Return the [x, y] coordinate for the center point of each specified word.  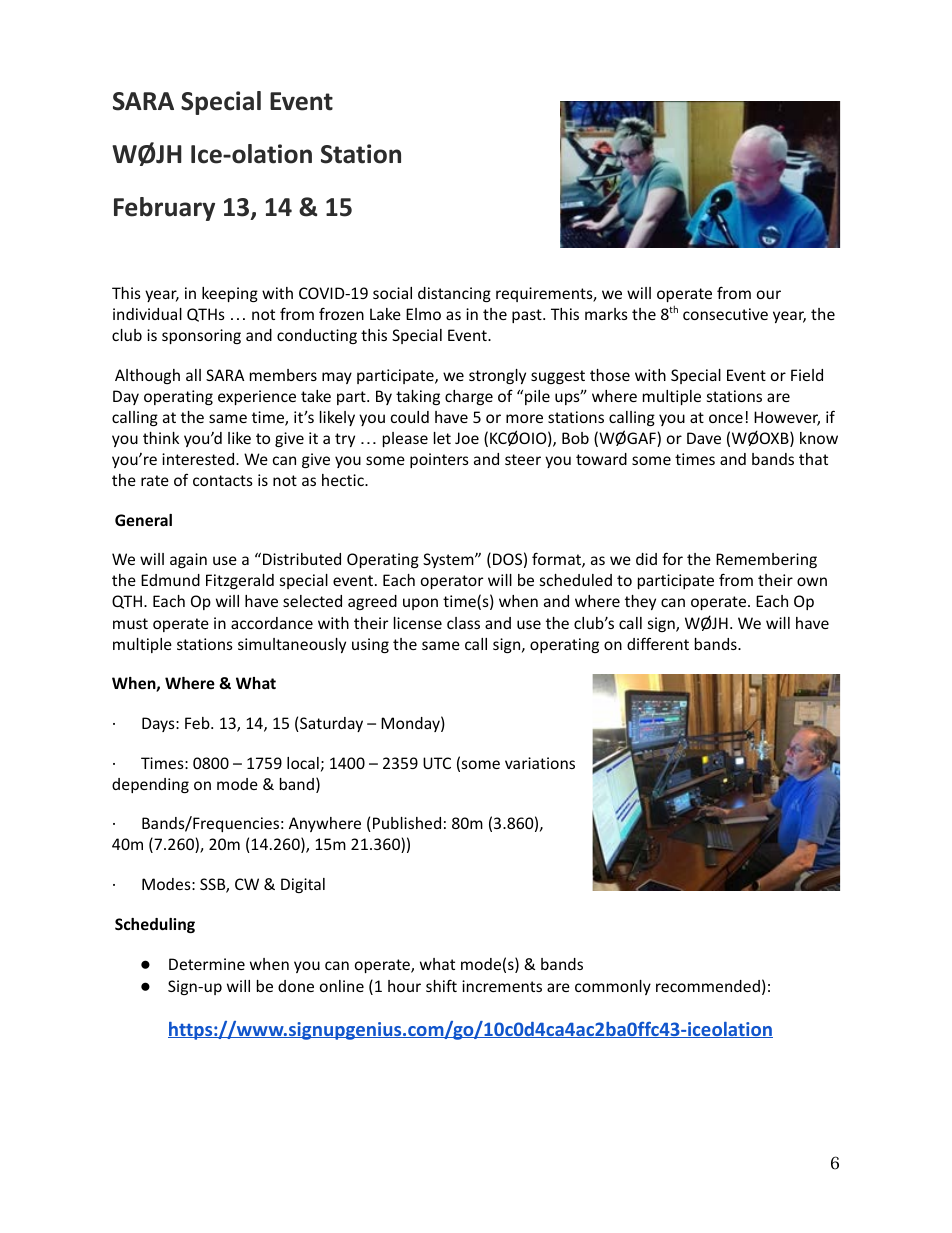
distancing [454, 294]
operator [452, 582]
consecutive [725, 314]
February [164, 209]
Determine [207, 964]
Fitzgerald [240, 581]
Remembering [766, 560]
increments [502, 986]
